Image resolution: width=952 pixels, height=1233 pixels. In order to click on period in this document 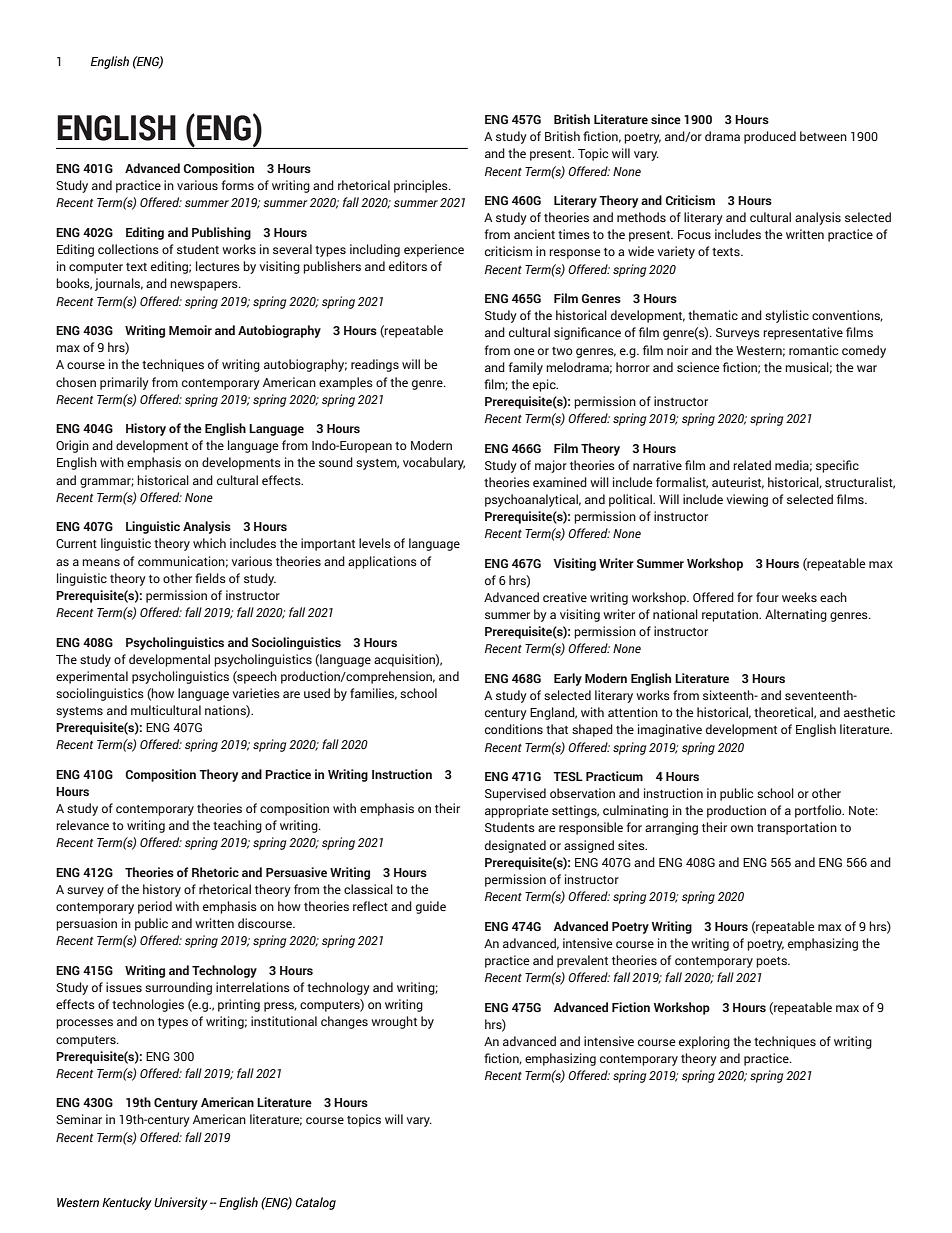, I will do `click(155, 907)`.
